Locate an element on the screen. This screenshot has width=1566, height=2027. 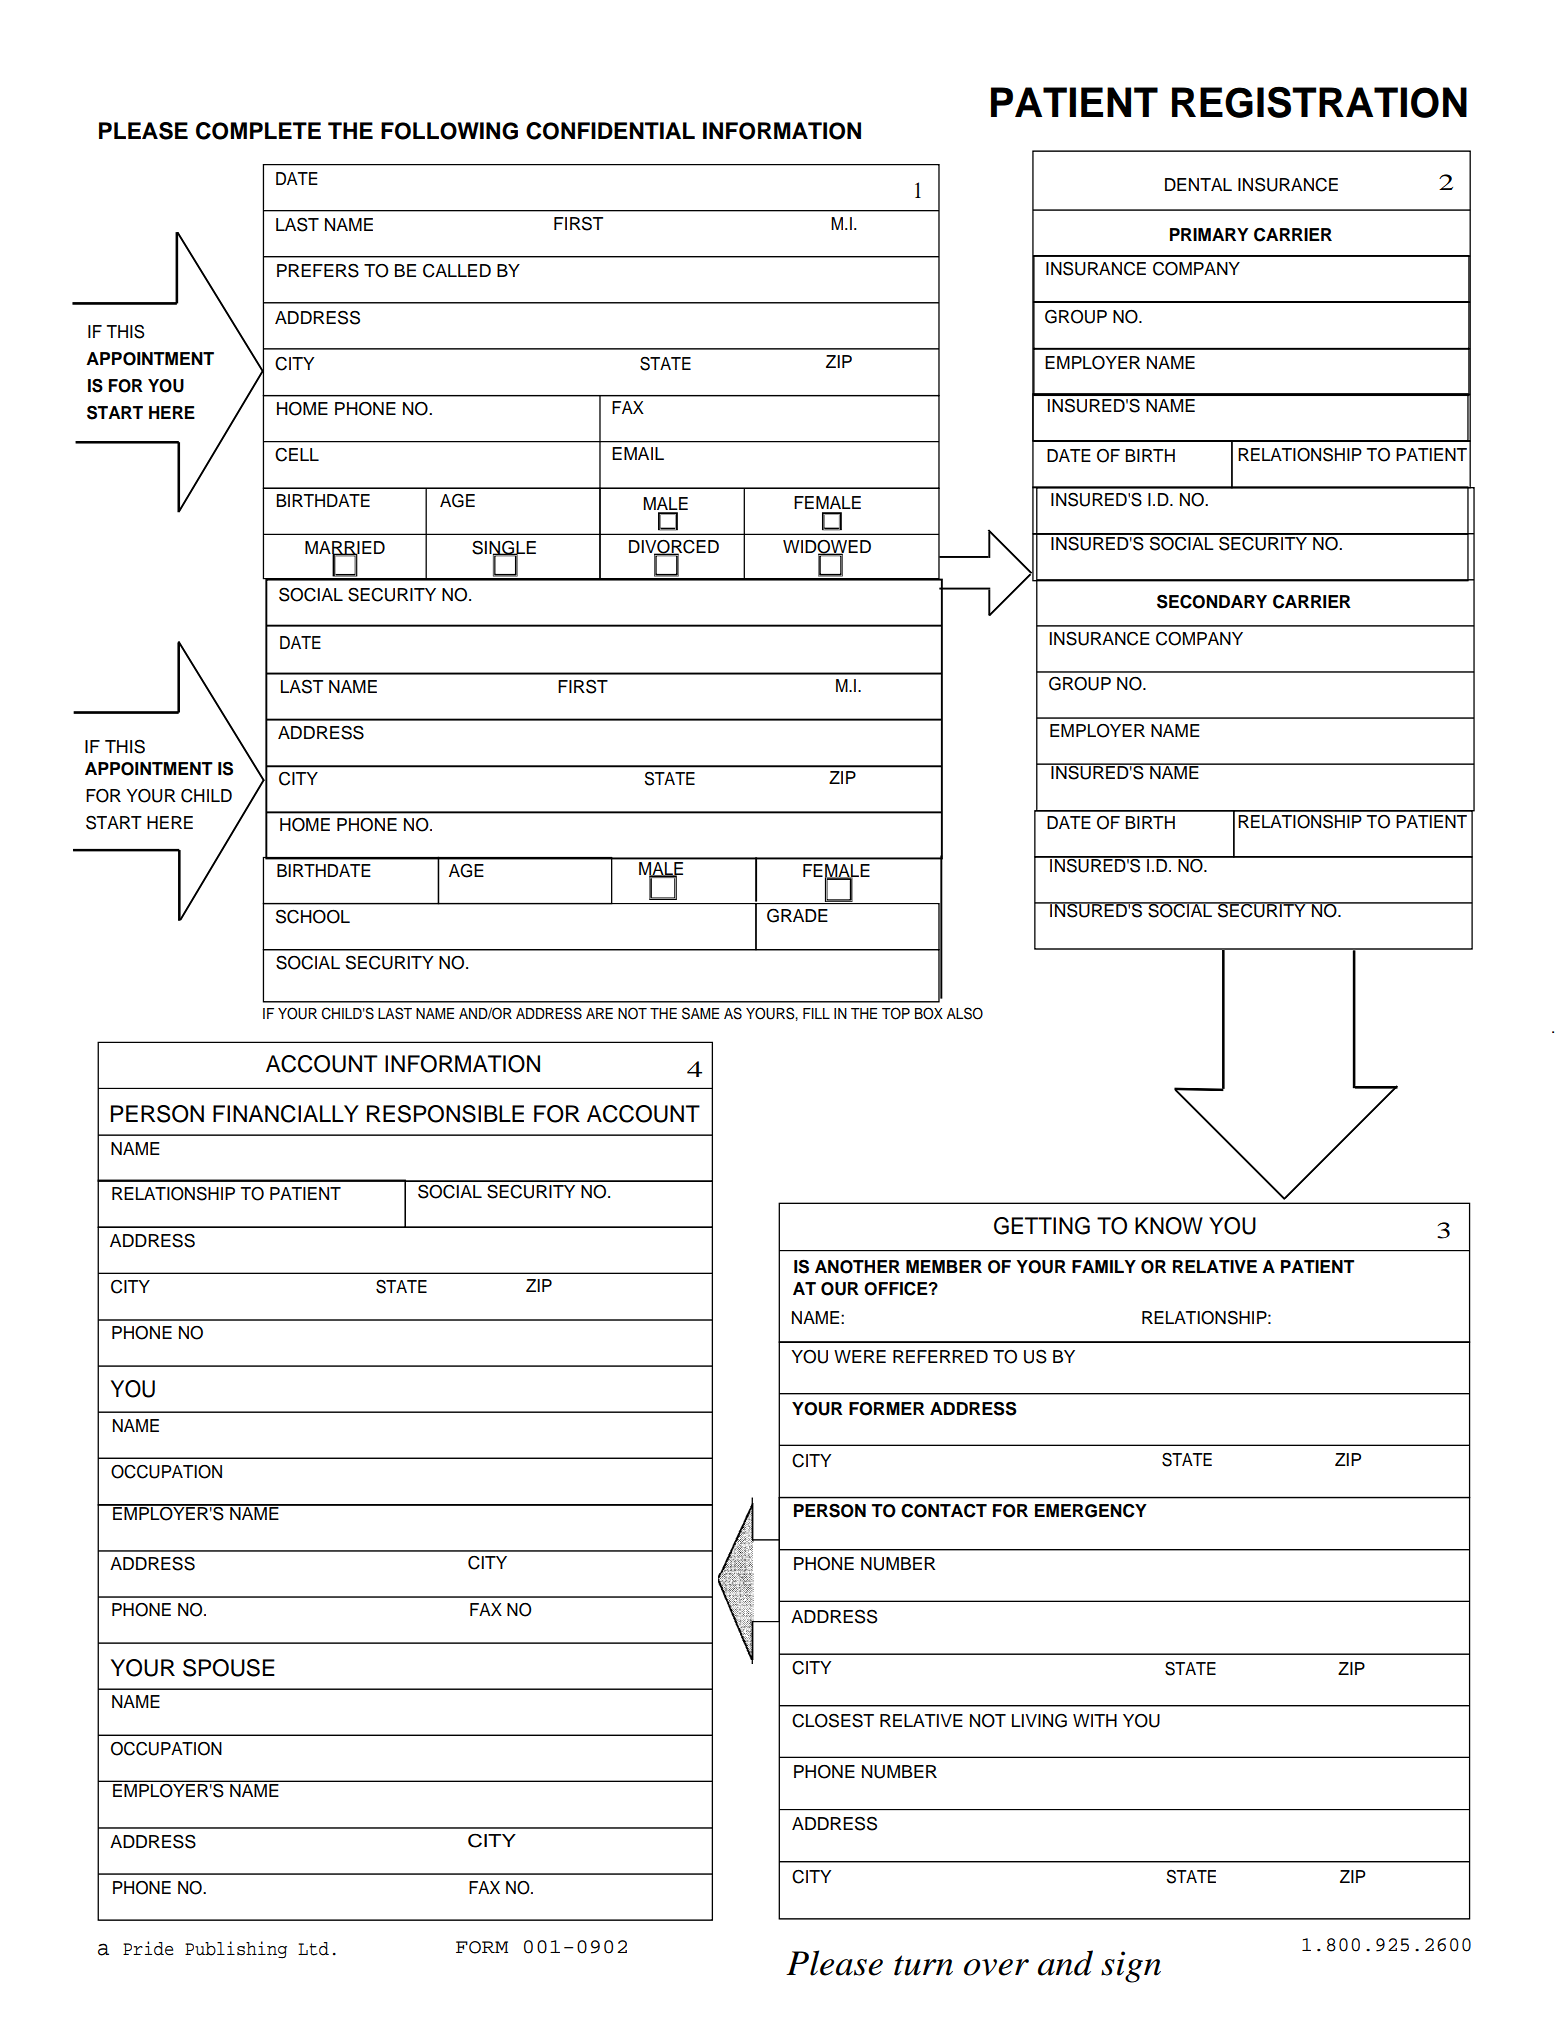
COMPLETE is located at coordinates (258, 131).
